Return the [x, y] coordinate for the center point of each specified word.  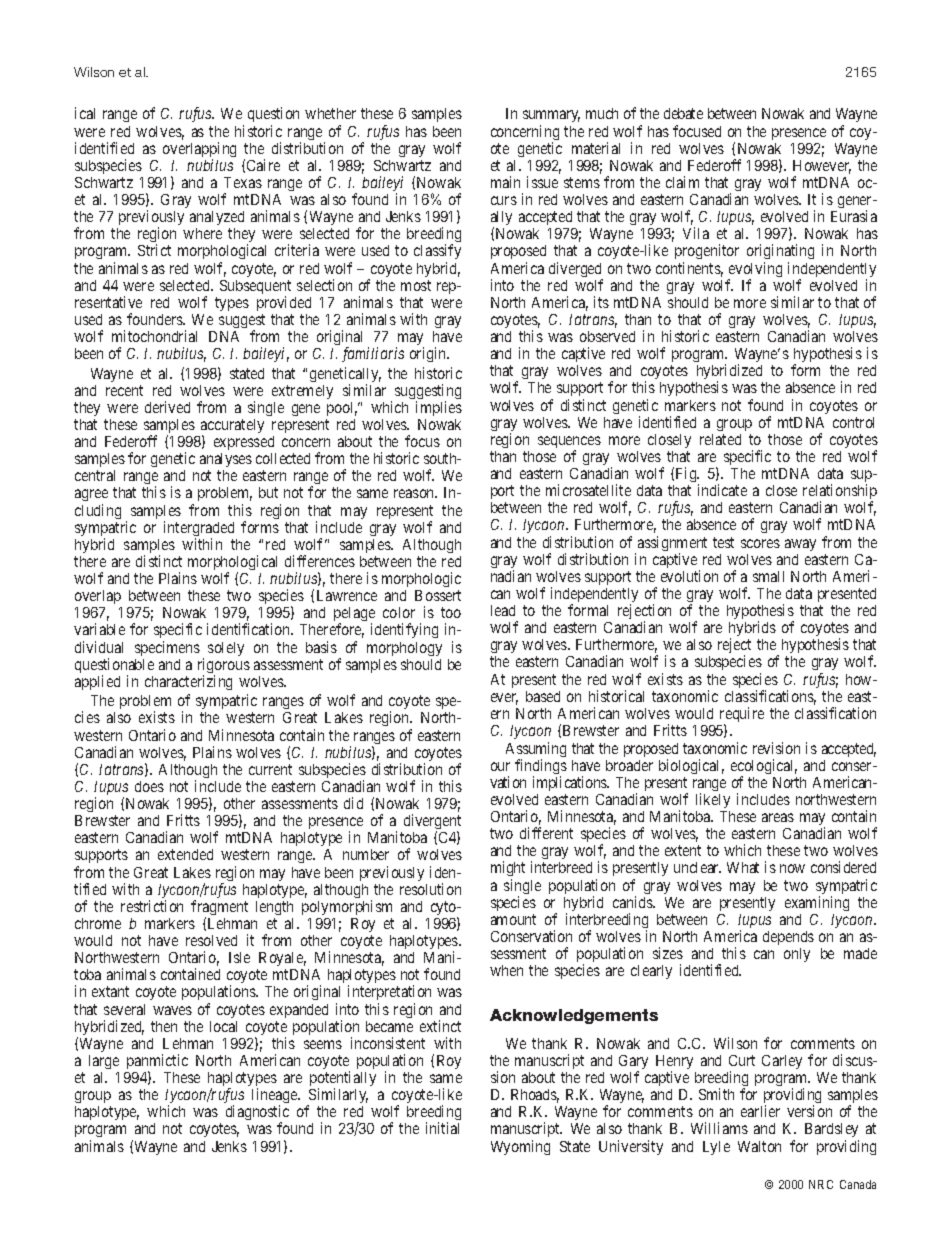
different [546, 833]
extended [185, 854]
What [743, 867]
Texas [243, 182]
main [505, 182]
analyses [226, 462]
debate [683, 113]
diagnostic [257, 1114]
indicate [722, 490]
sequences [569, 443]
